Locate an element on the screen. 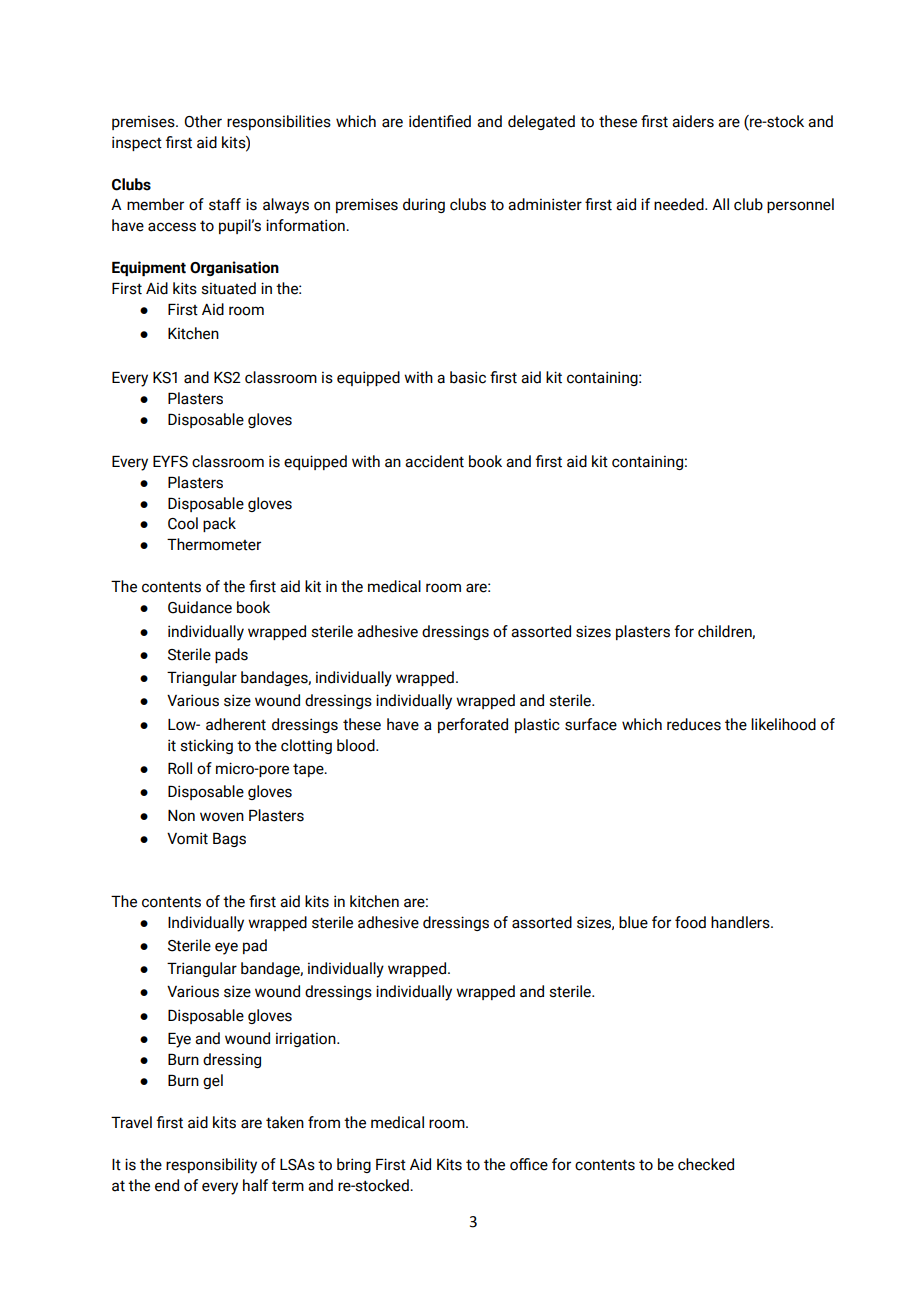  Other is located at coordinates (203, 121).
